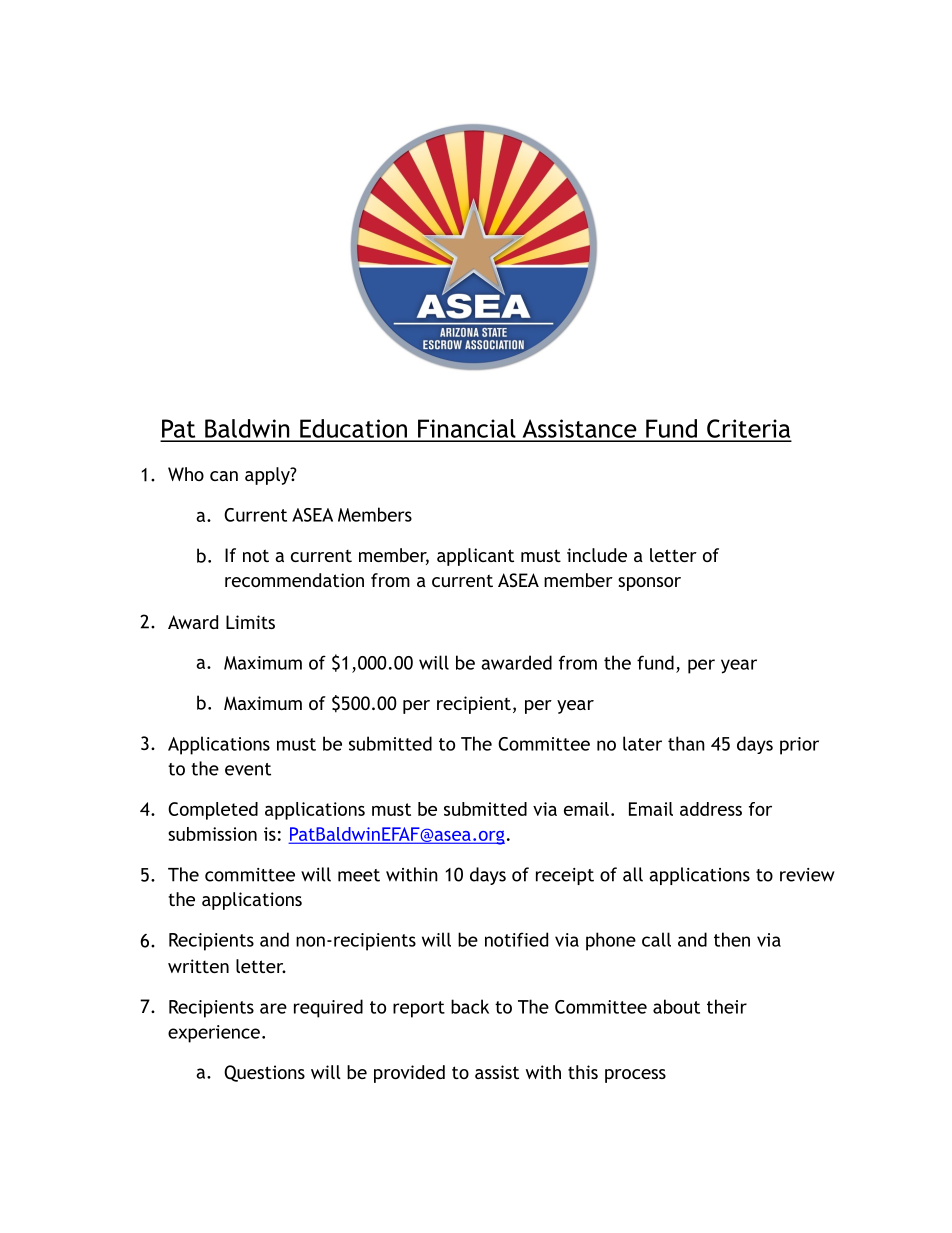 The width and height of the document is (952, 1233). Describe the element at coordinates (248, 769) in the document. I see `event` at that location.
